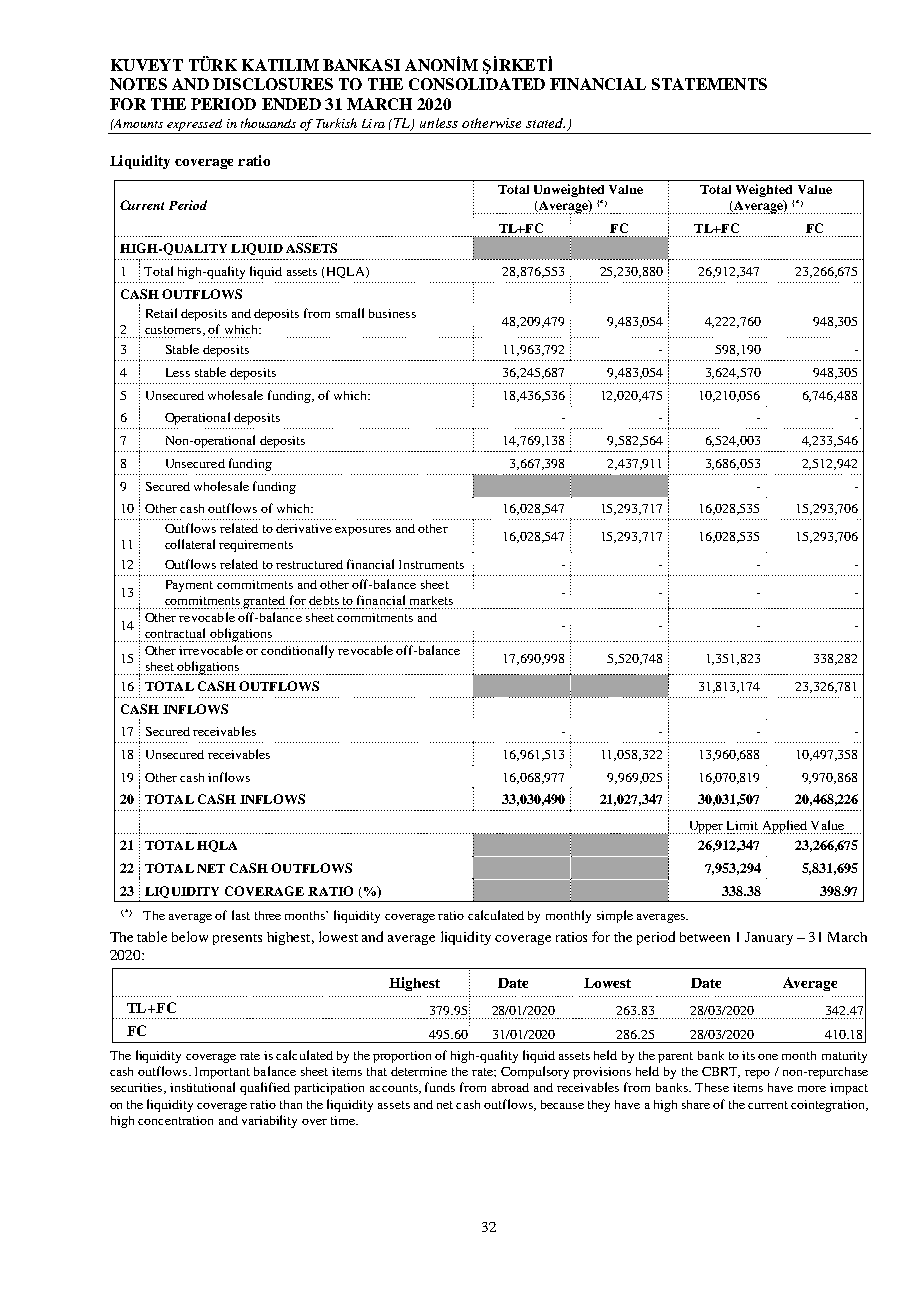 This document has height=1308, width=924. Describe the element at coordinates (173, 330) in the document. I see `customers` at that location.
